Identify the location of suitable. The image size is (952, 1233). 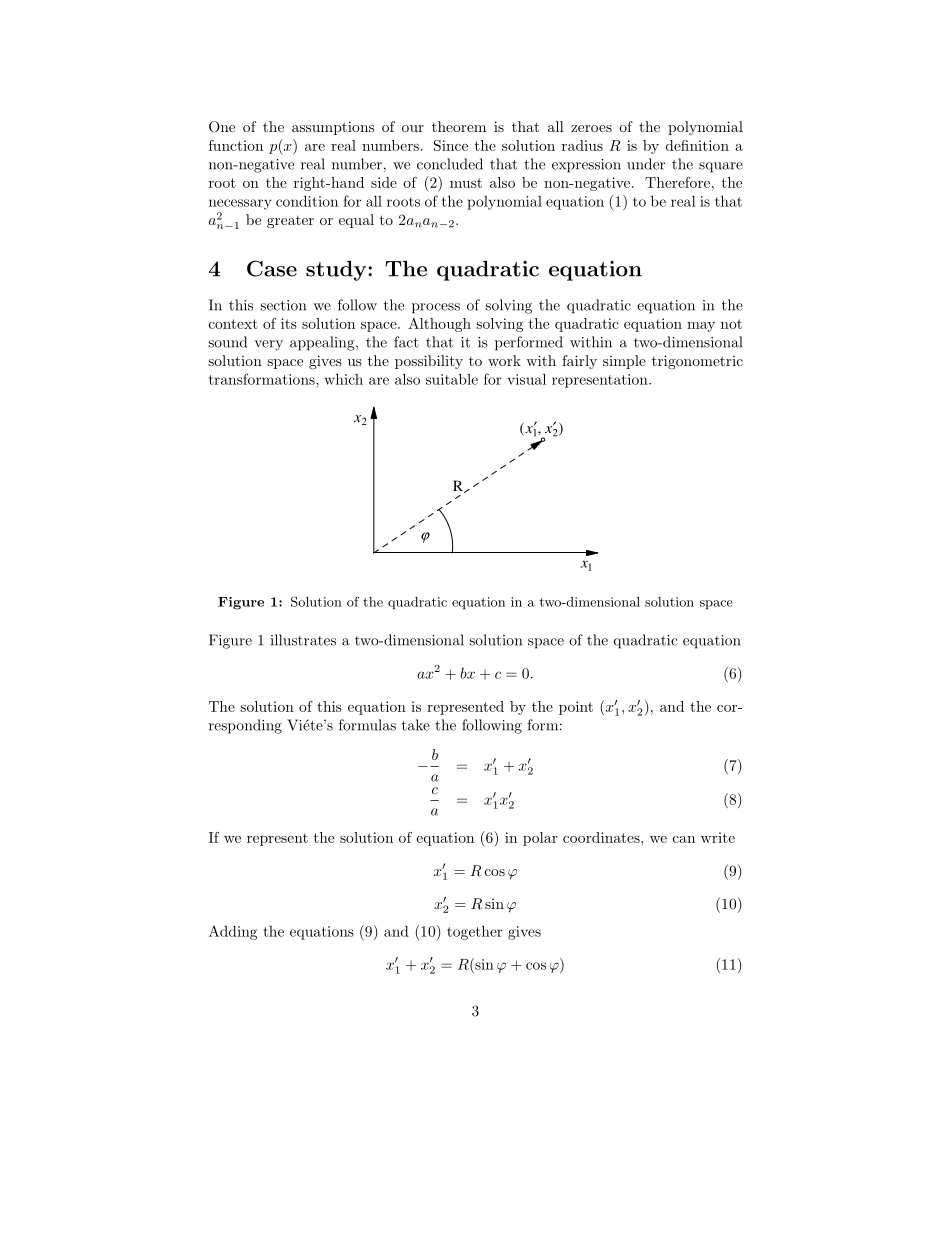
(452, 379).
